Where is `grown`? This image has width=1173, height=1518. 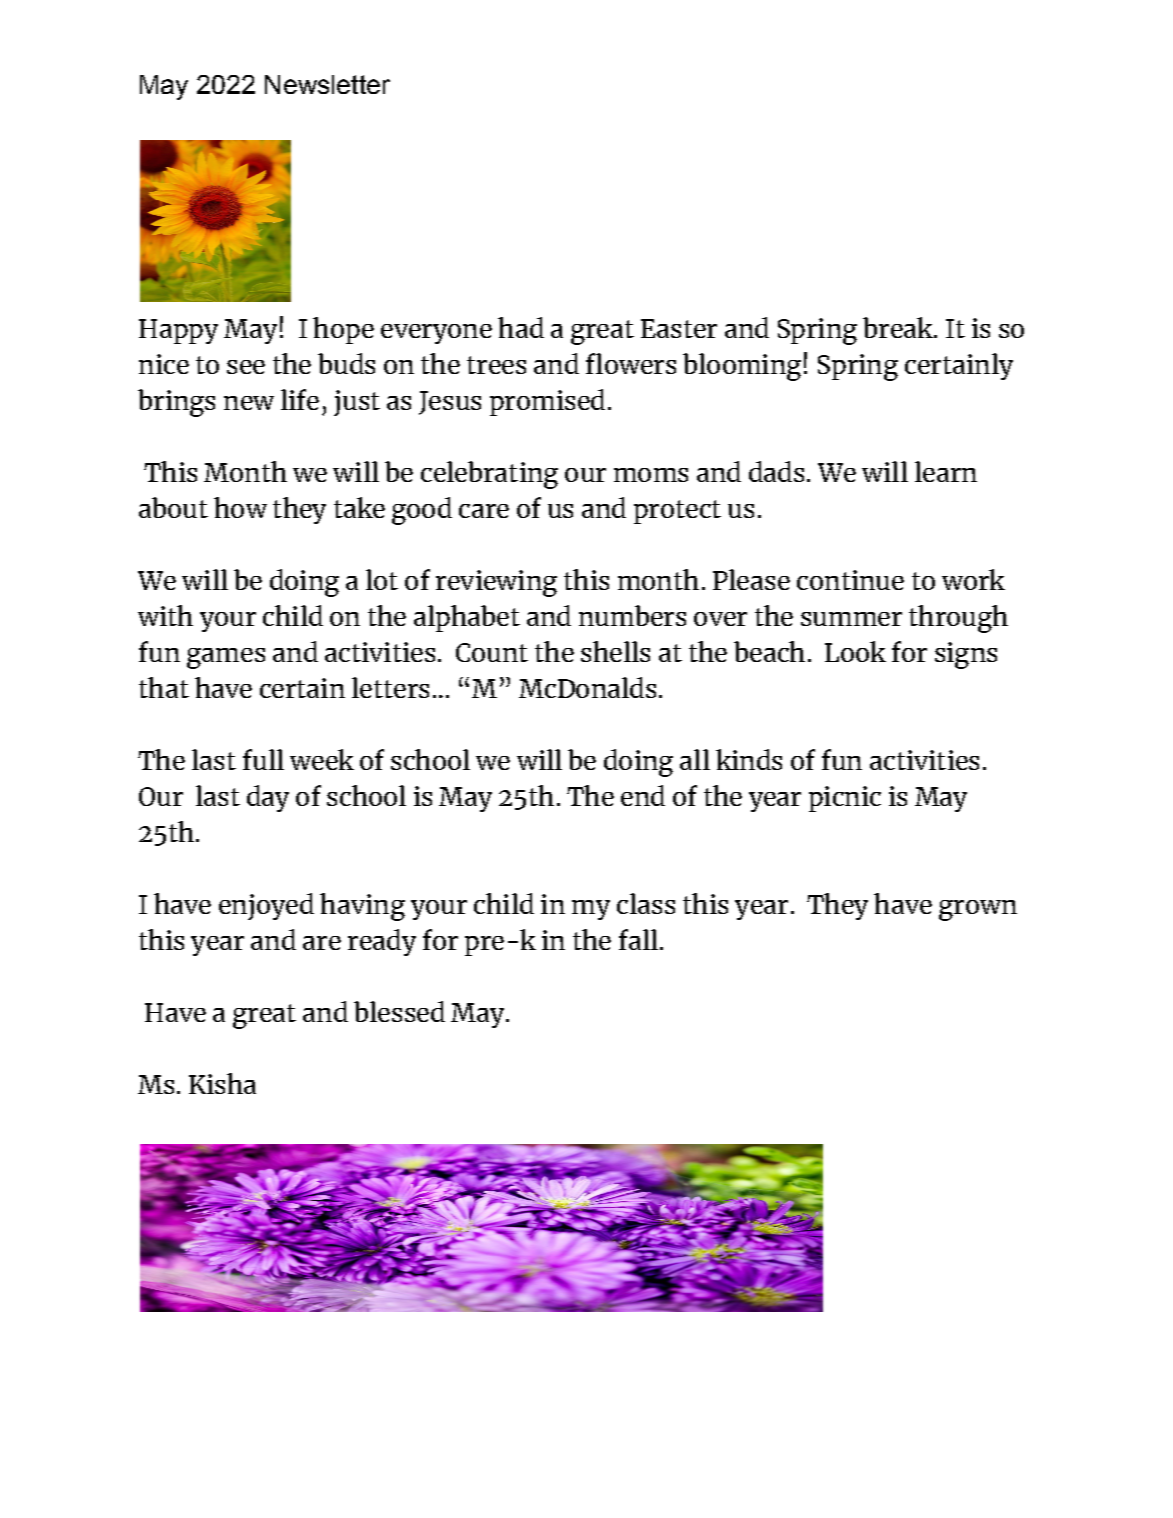
grown is located at coordinates (978, 910).
